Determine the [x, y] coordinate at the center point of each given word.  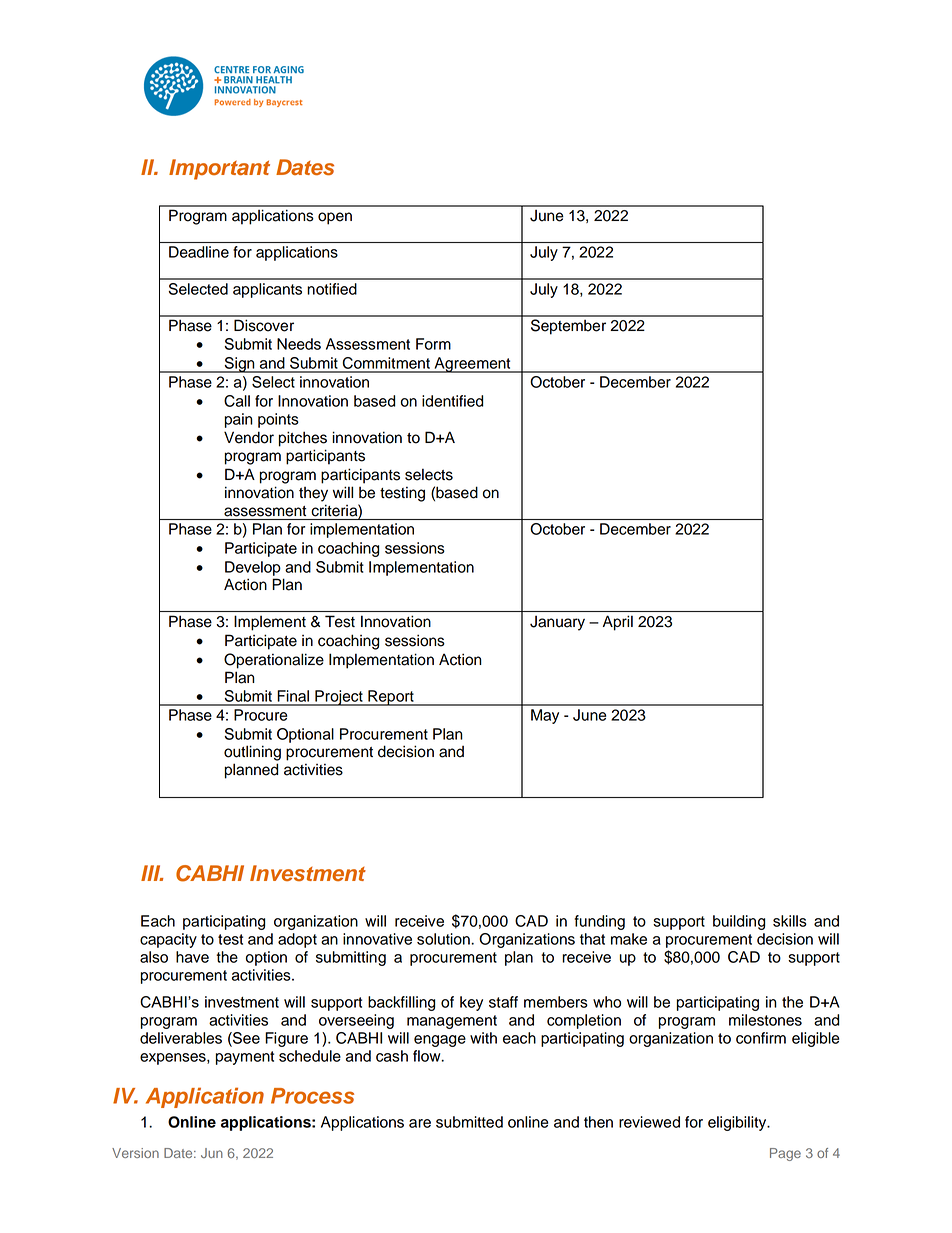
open [335, 218]
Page [785, 1154]
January [557, 623]
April [618, 623]
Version [135, 1153]
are [420, 1123]
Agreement [472, 365]
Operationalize [274, 661]
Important [219, 169]
